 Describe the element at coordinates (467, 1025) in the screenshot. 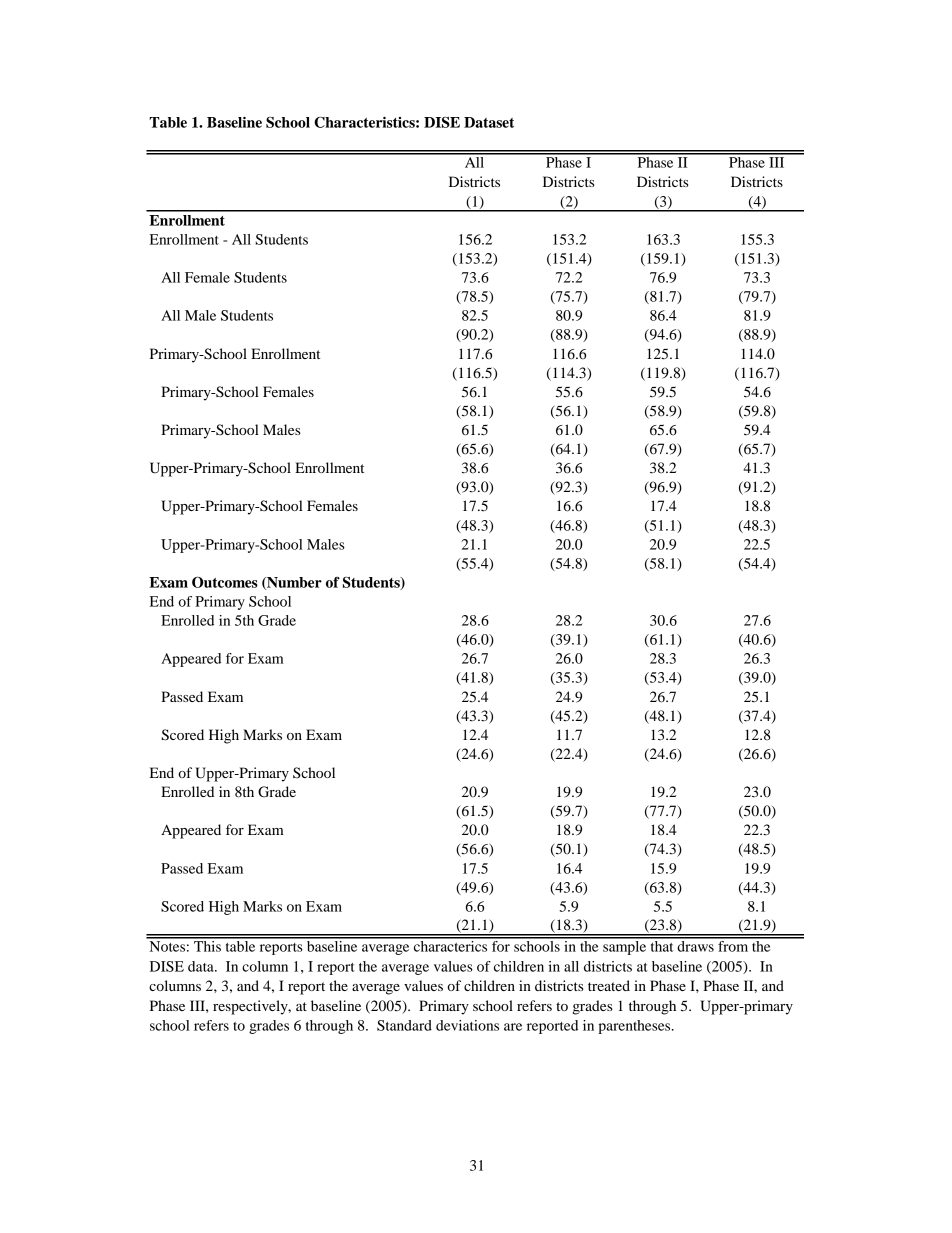

I see `deviations` at that location.
